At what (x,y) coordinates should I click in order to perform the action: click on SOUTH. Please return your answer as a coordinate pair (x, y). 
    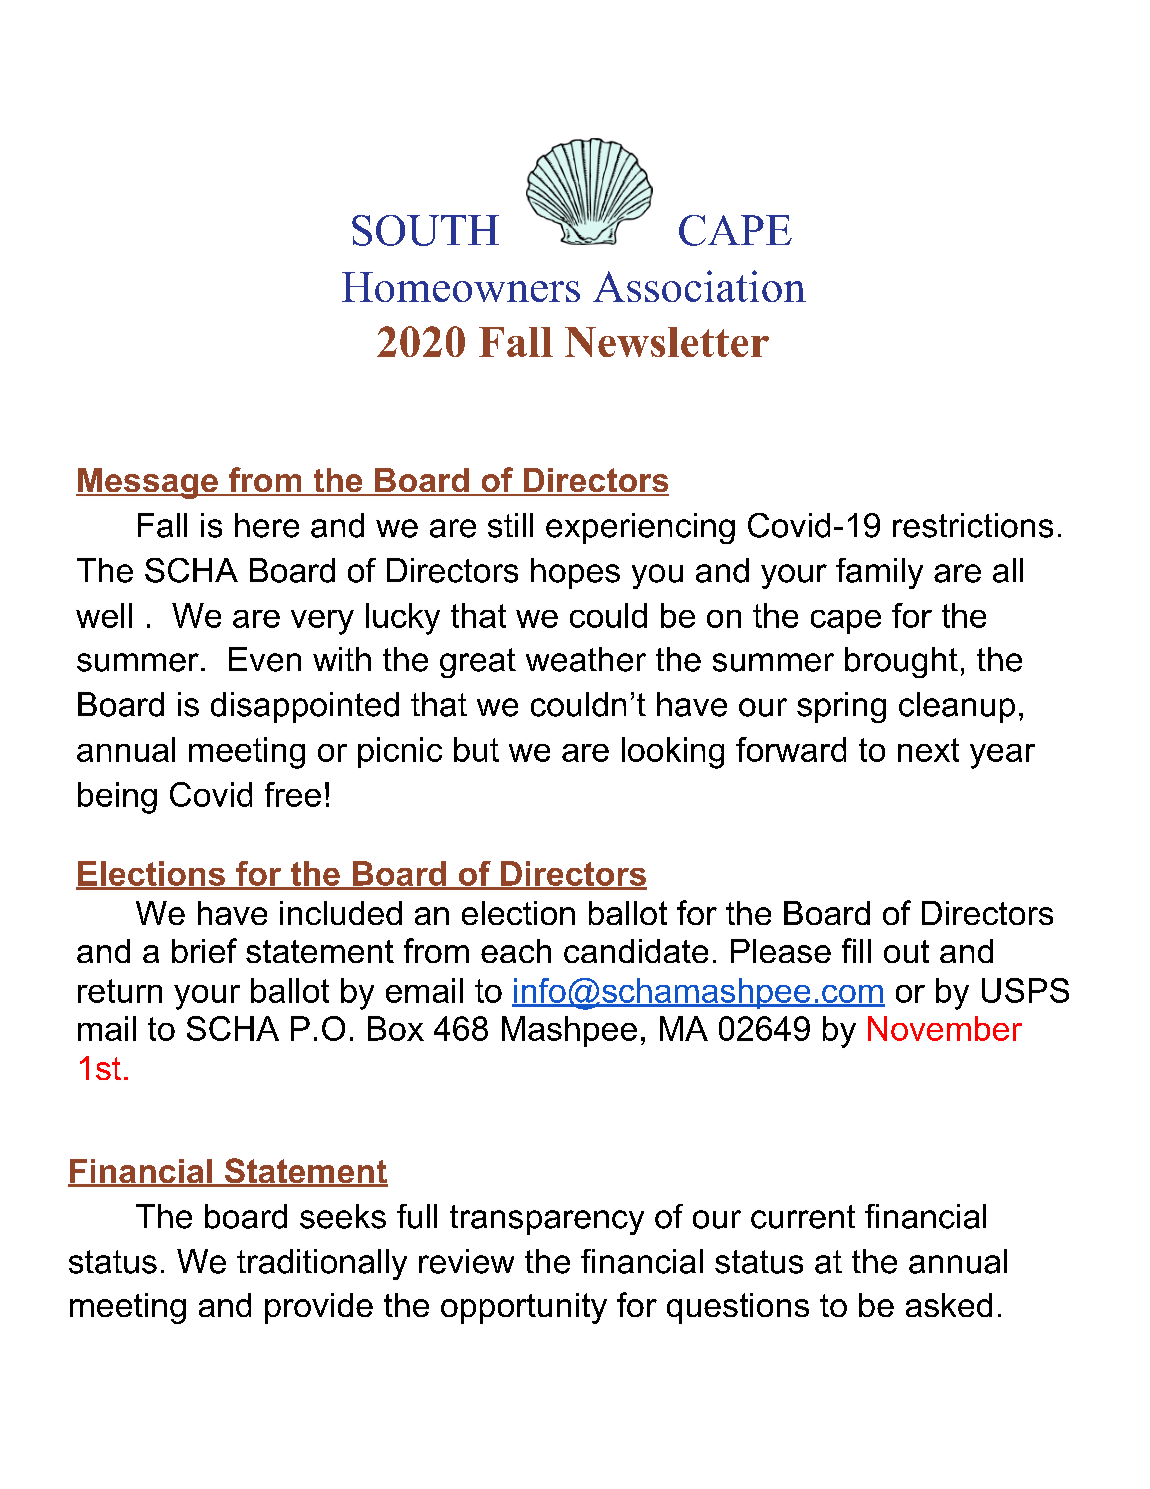
    Looking at the image, I should click on (425, 230).
